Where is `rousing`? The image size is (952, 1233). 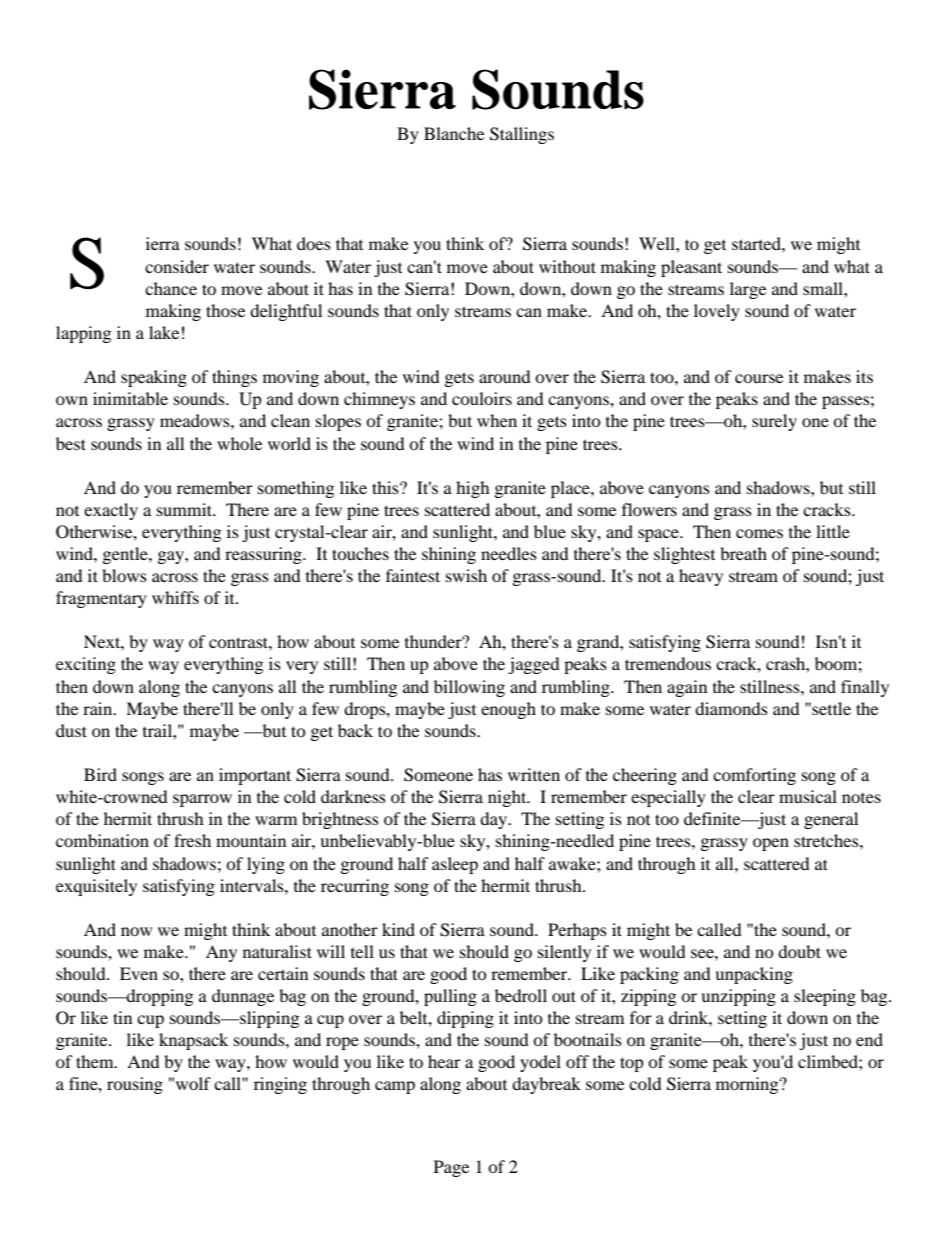
rousing is located at coordinates (135, 1085).
